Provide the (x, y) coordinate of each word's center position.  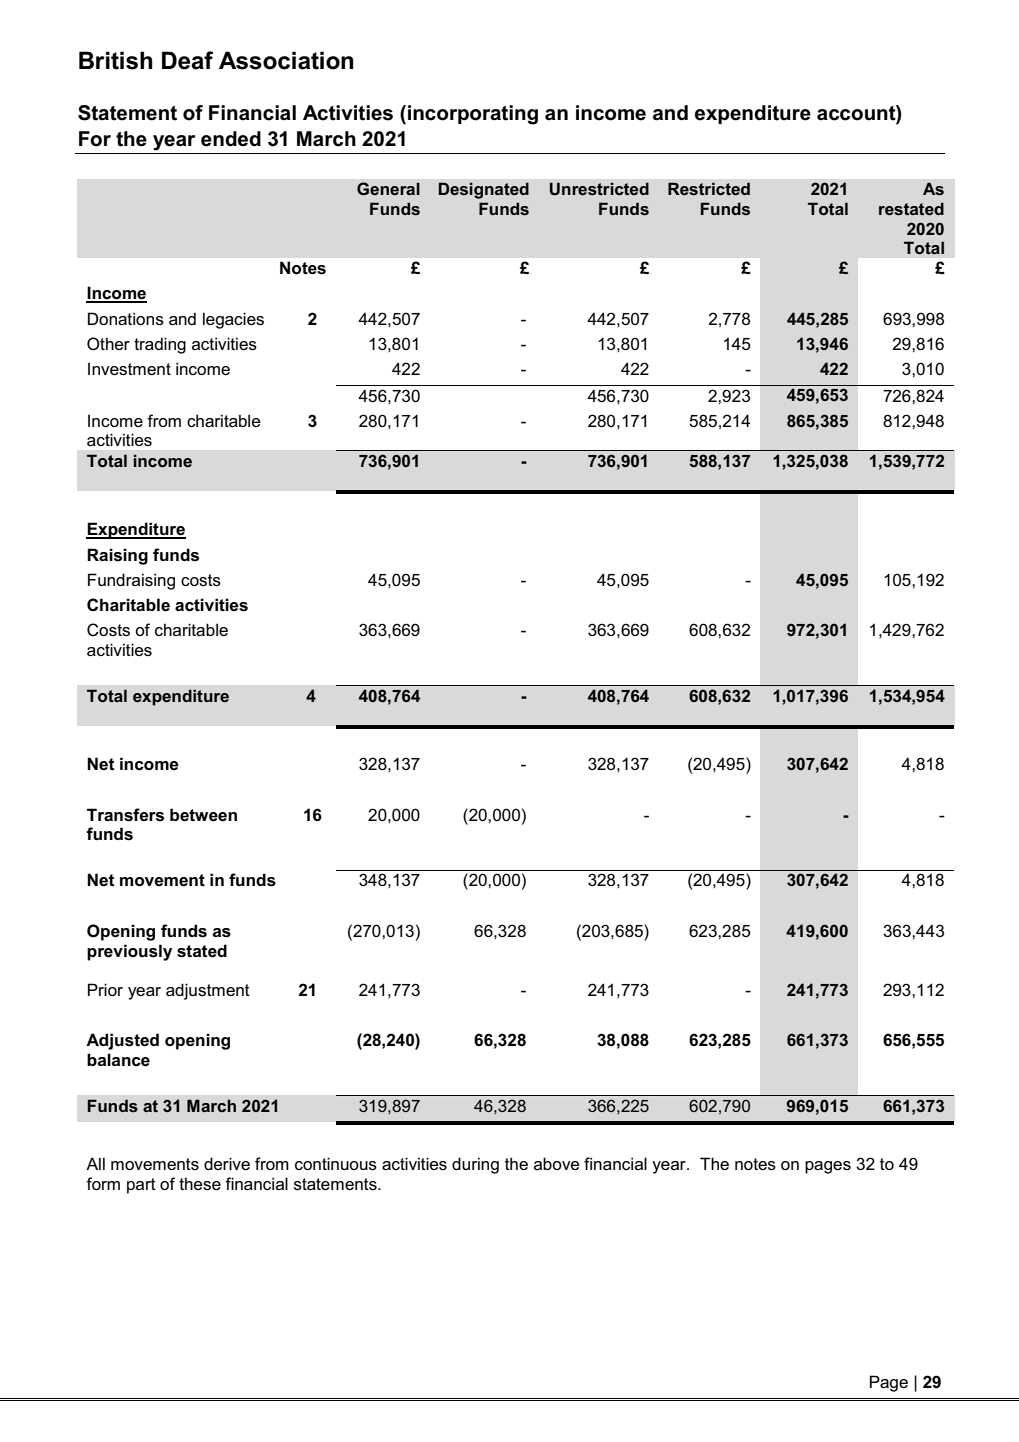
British (115, 60)
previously (129, 952)
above (557, 1163)
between (203, 815)
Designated (484, 190)
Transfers (125, 815)
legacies (233, 320)
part (141, 1186)
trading (160, 345)
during (475, 1165)
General (388, 188)
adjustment (208, 991)
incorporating (473, 115)
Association (286, 60)
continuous (336, 1163)
